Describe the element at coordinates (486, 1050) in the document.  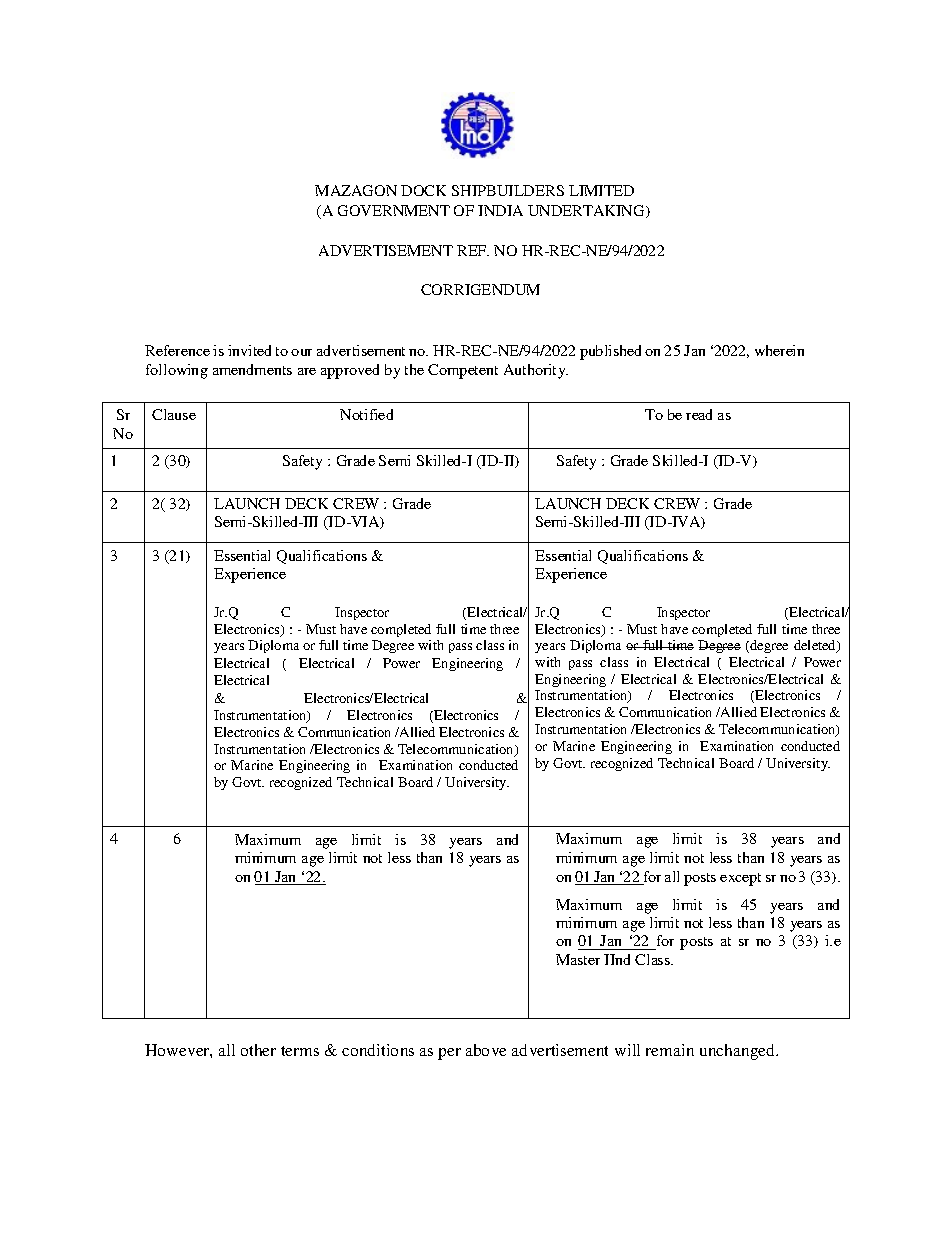
I see `above` at that location.
